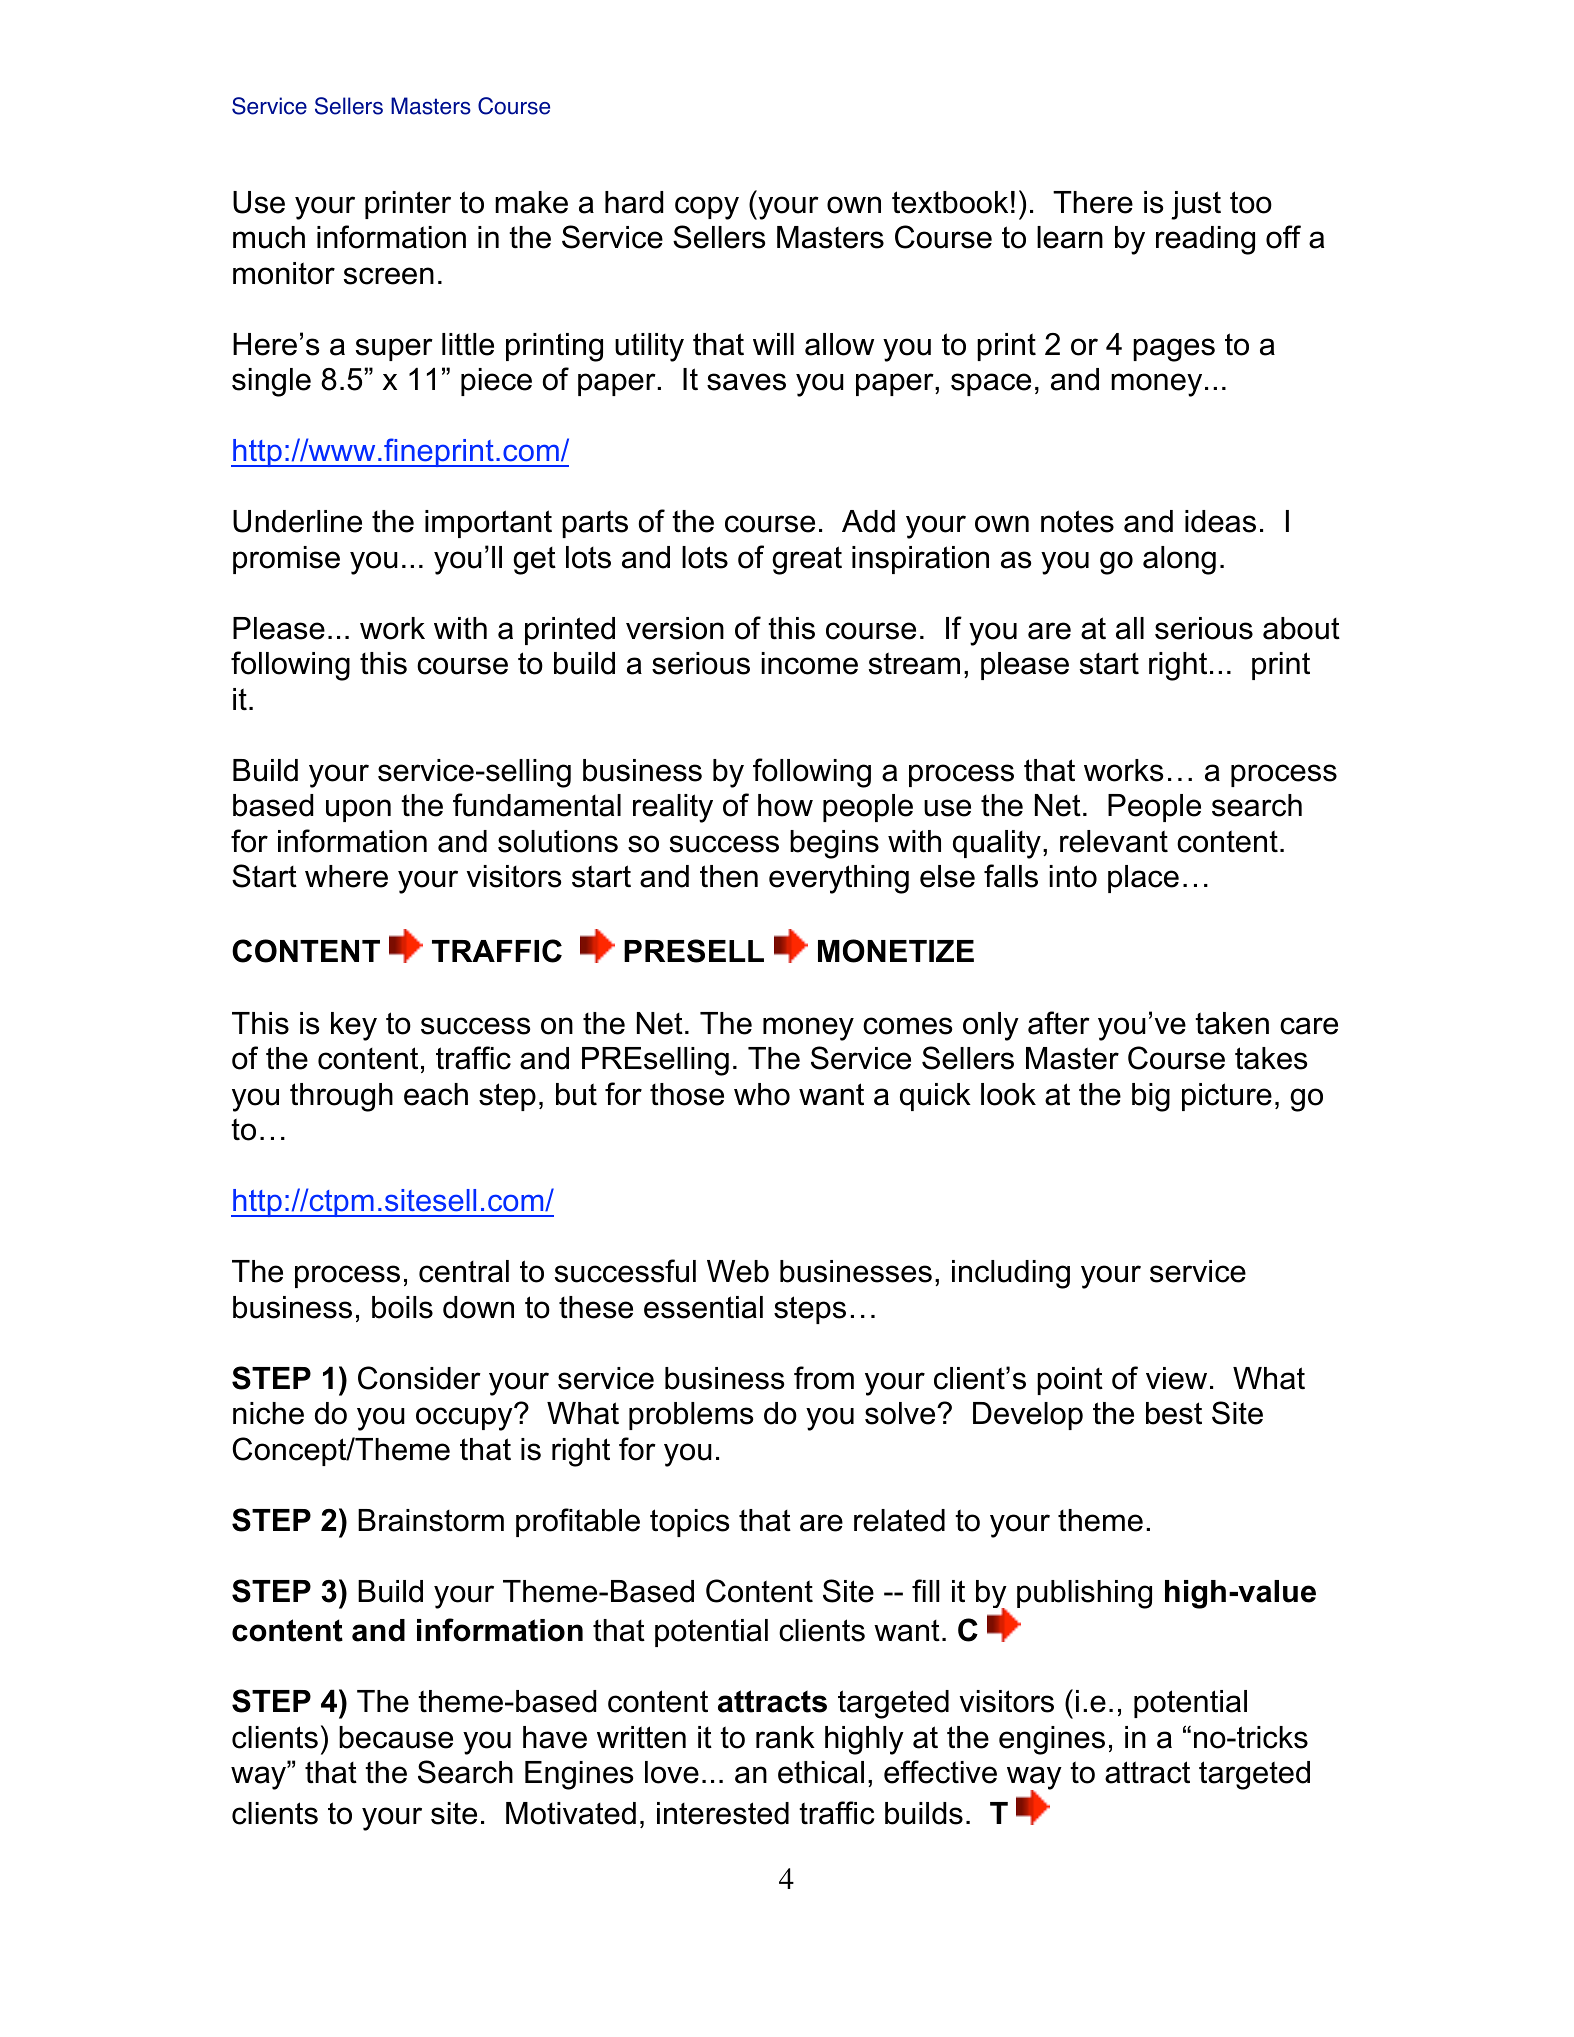 The width and height of the page is (1574, 2037). Describe the element at coordinates (809, 663) in the page. I see `income` at that location.
